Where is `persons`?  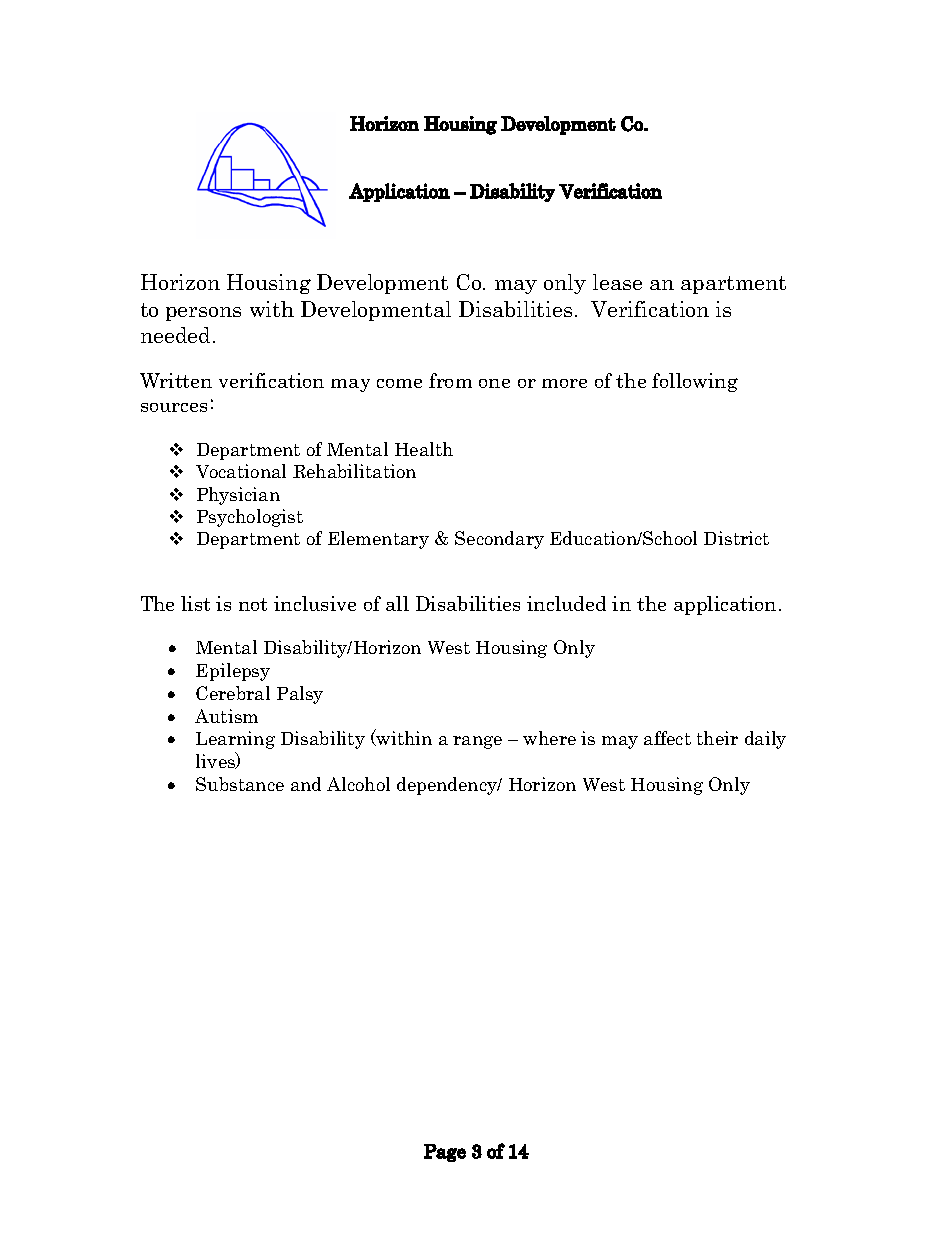
persons is located at coordinates (203, 314).
